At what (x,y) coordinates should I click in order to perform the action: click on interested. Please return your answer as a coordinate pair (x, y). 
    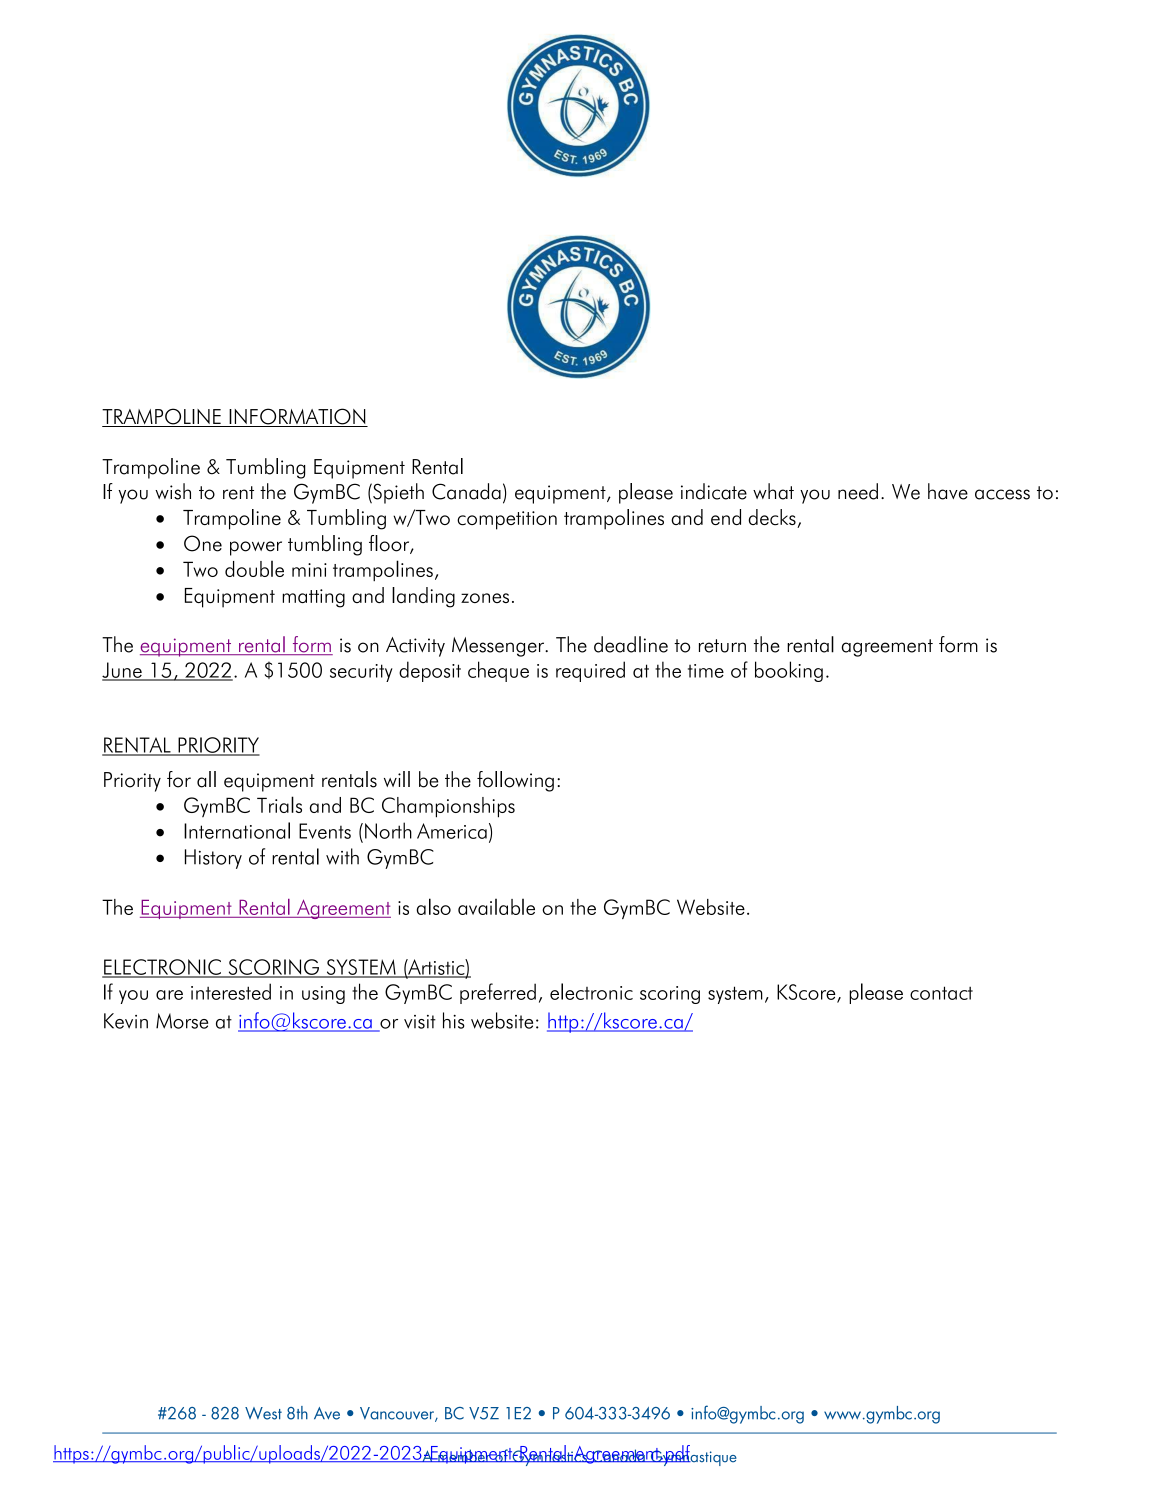
    Looking at the image, I should click on (231, 991).
